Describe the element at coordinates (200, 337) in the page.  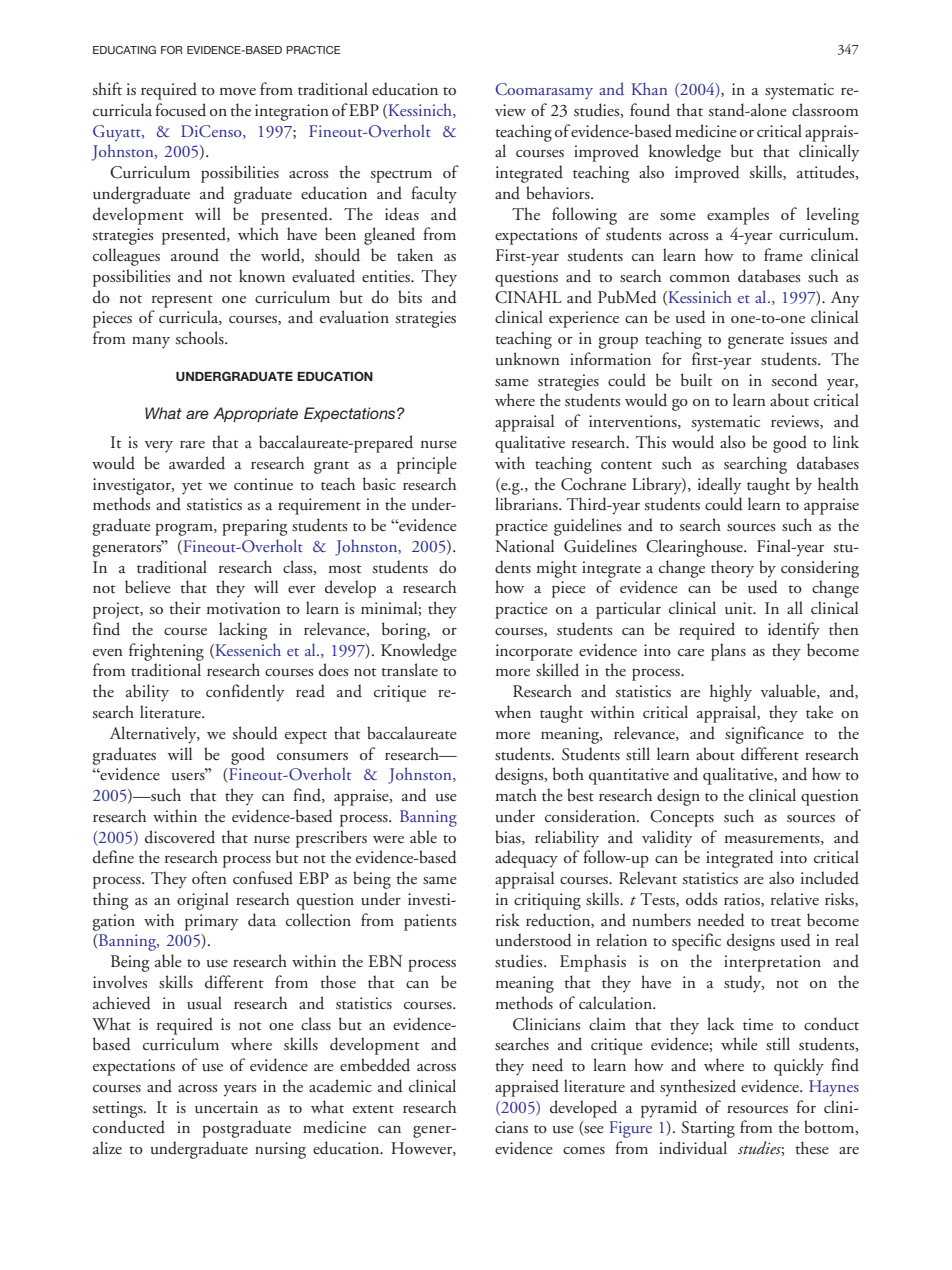
I see `schools` at that location.
